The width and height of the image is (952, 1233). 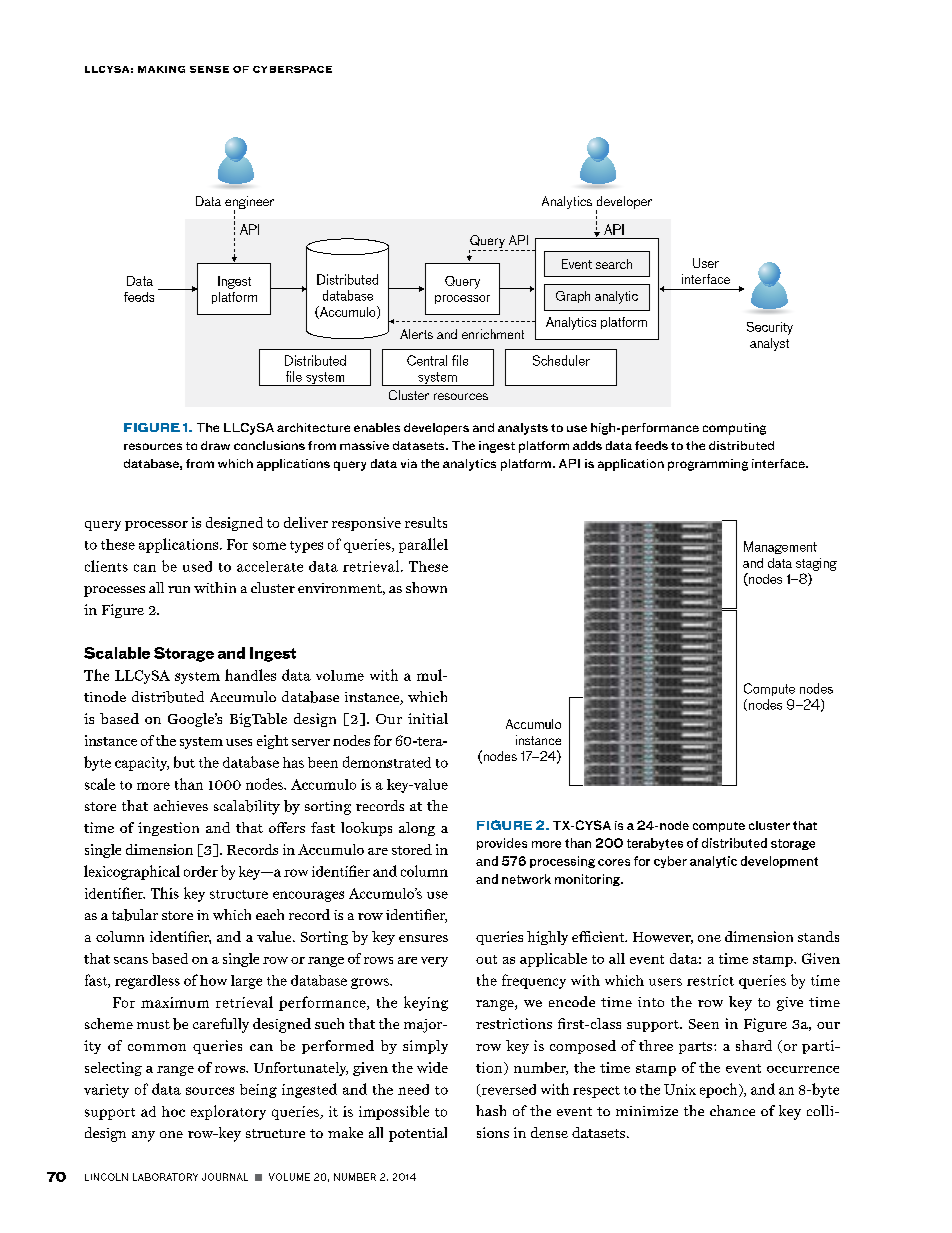 I want to click on search, so click(x=614, y=264).
